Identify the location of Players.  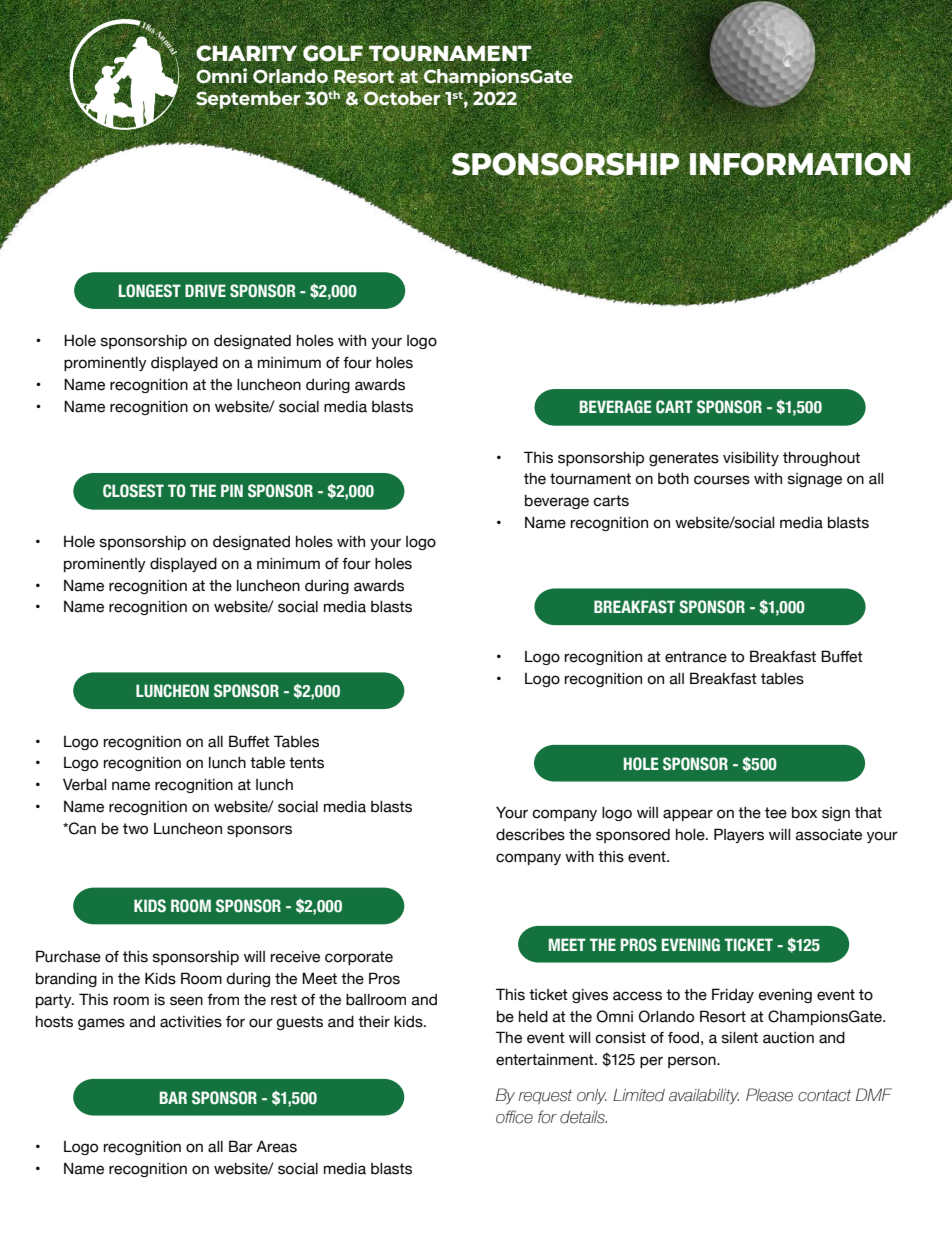
(739, 835).
